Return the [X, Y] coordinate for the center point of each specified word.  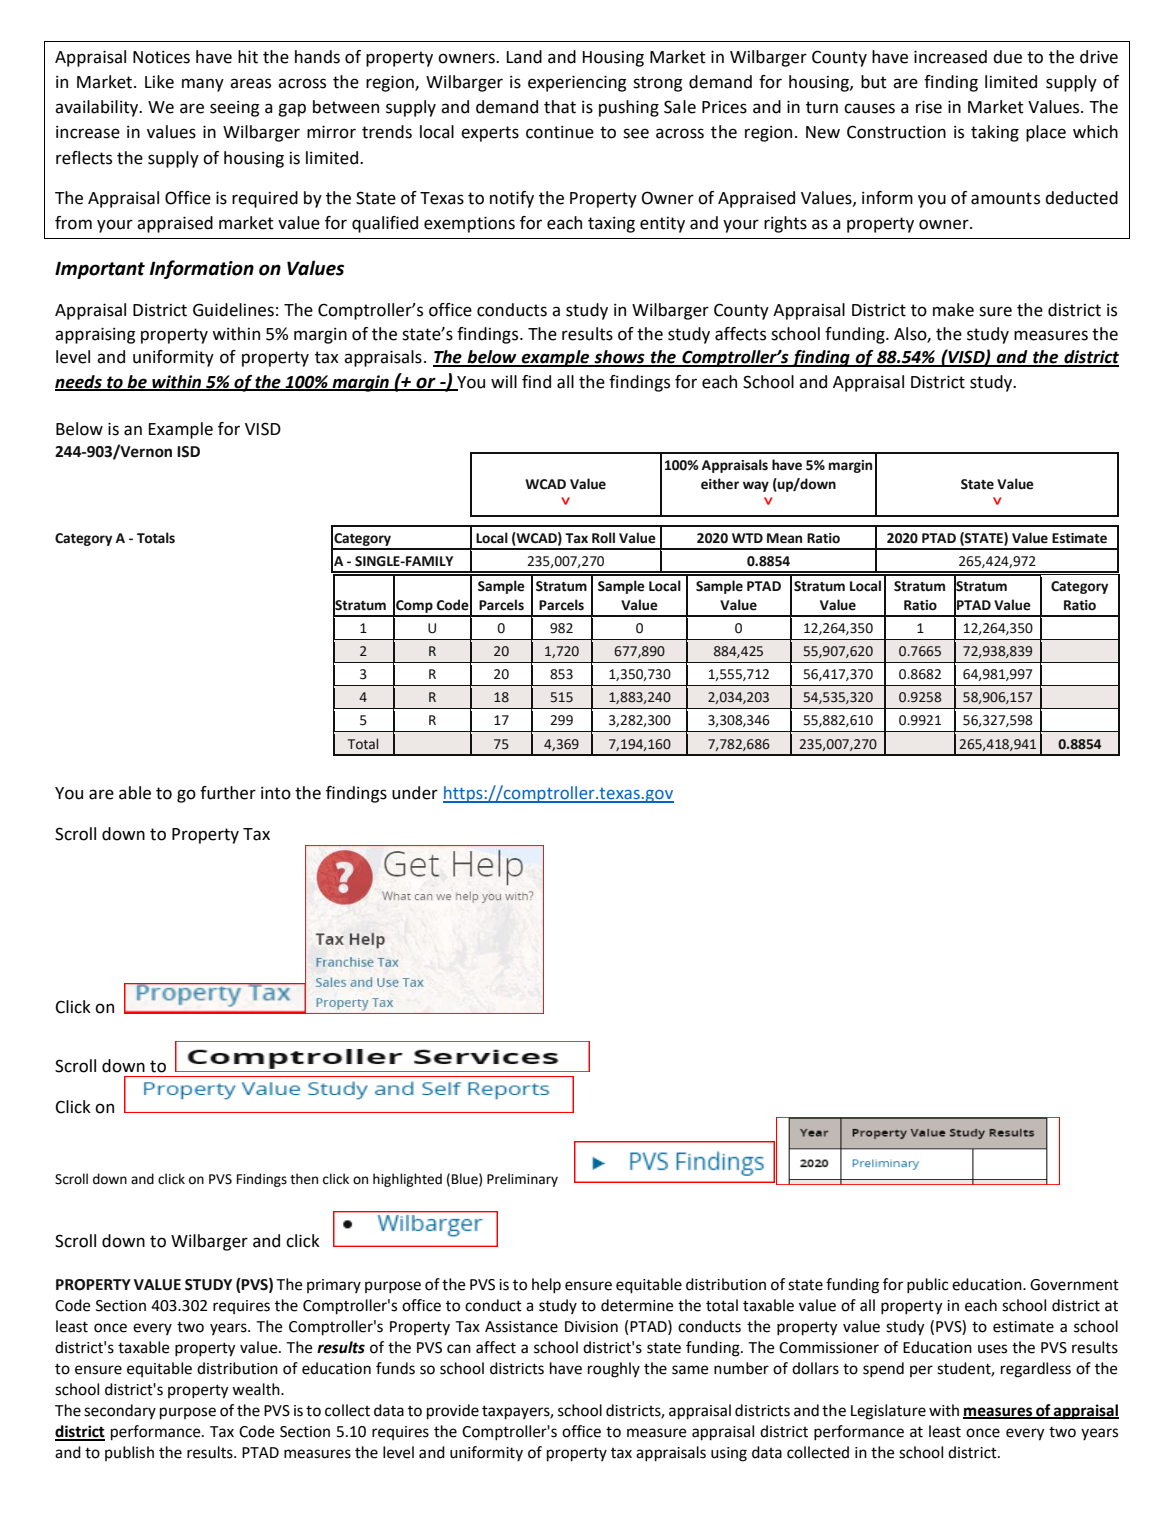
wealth [257, 1389]
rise [929, 107]
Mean [784, 538]
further [228, 793]
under [415, 793]
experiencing [577, 83]
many [203, 85]
